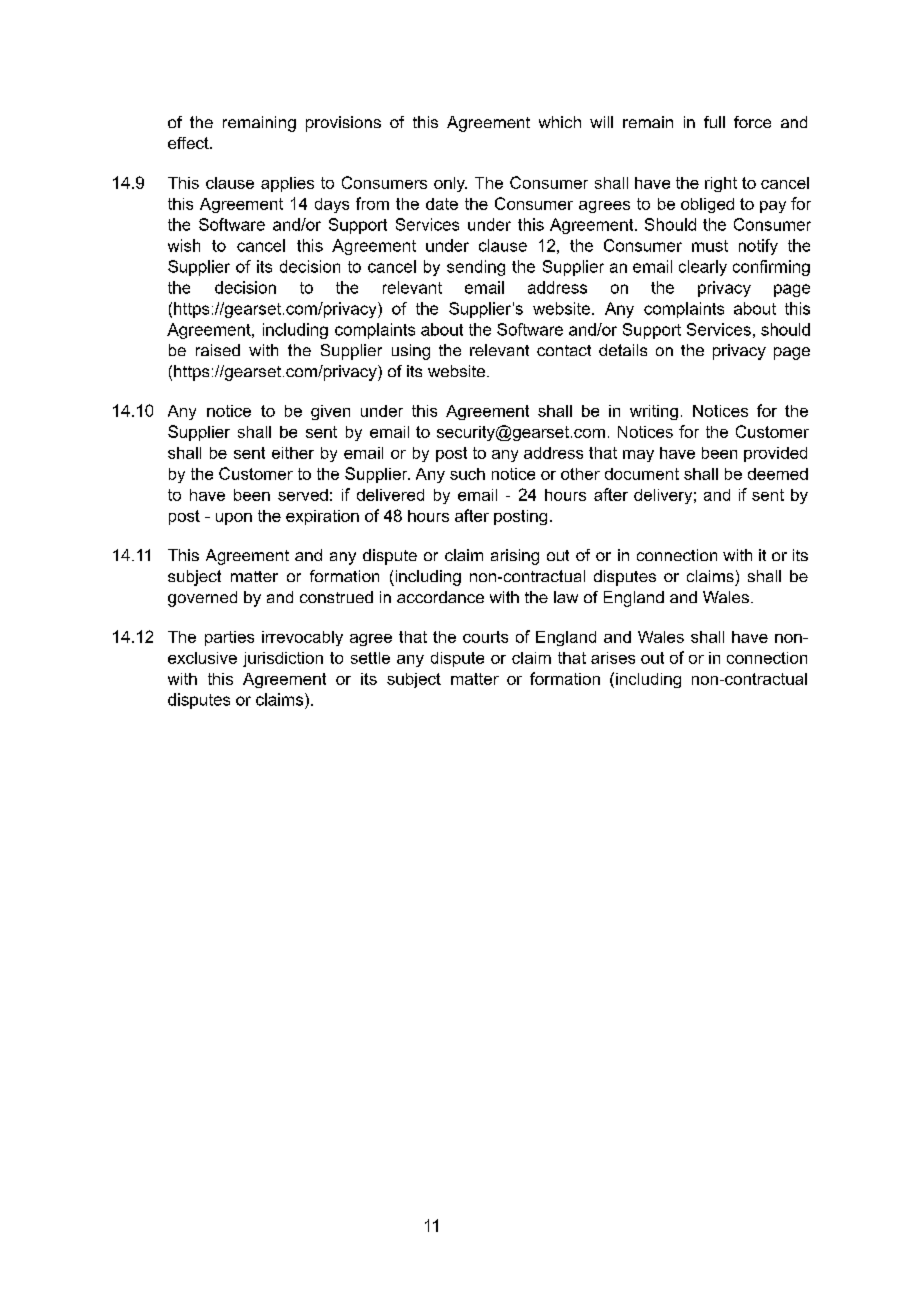 This screenshot has width=924, height=1307. What do you see at coordinates (234, 519) in the screenshot?
I see `upon` at bounding box center [234, 519].
